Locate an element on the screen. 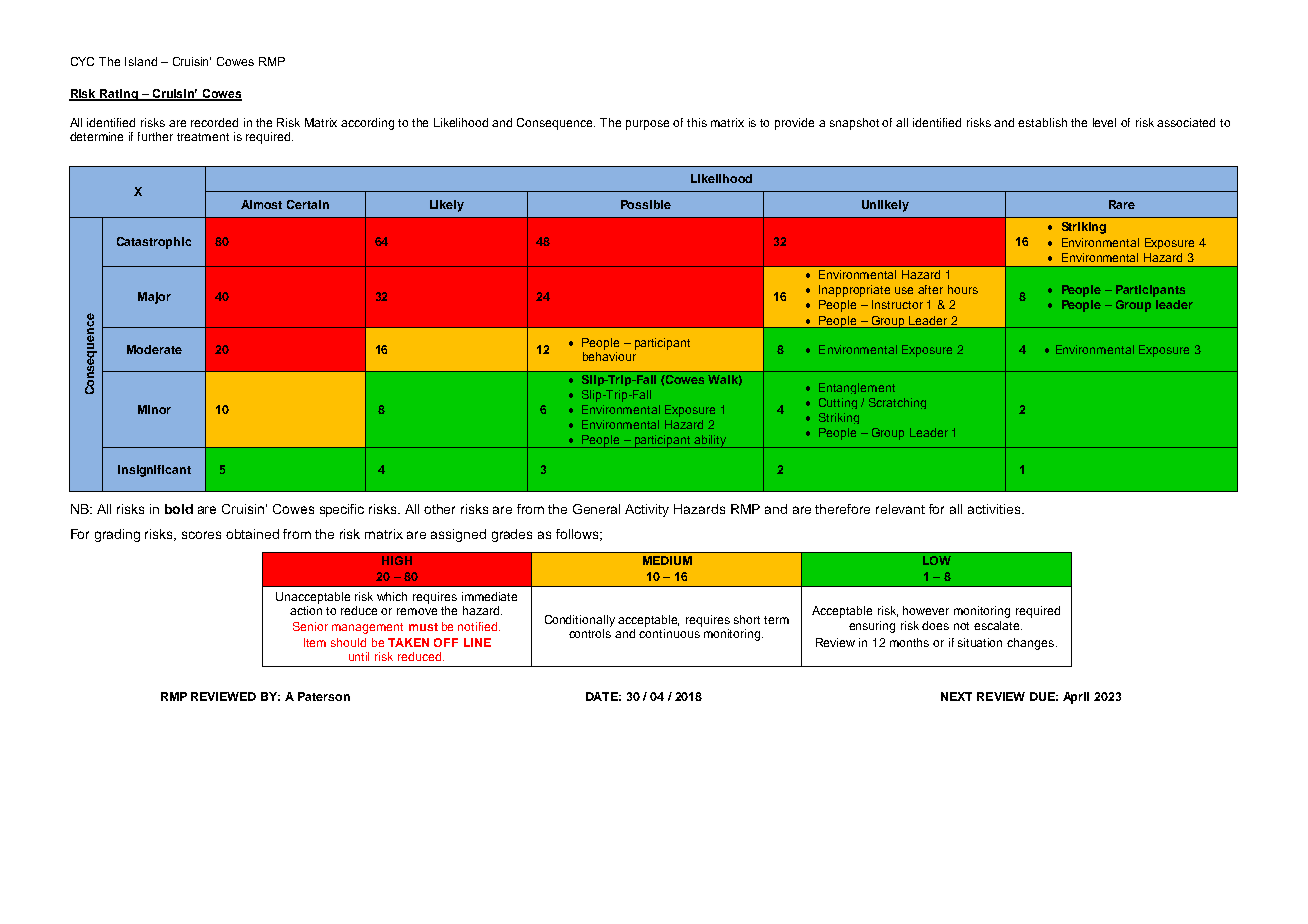 The image size is (1308, 924). Scratching is located at coordinates (897, 403).
